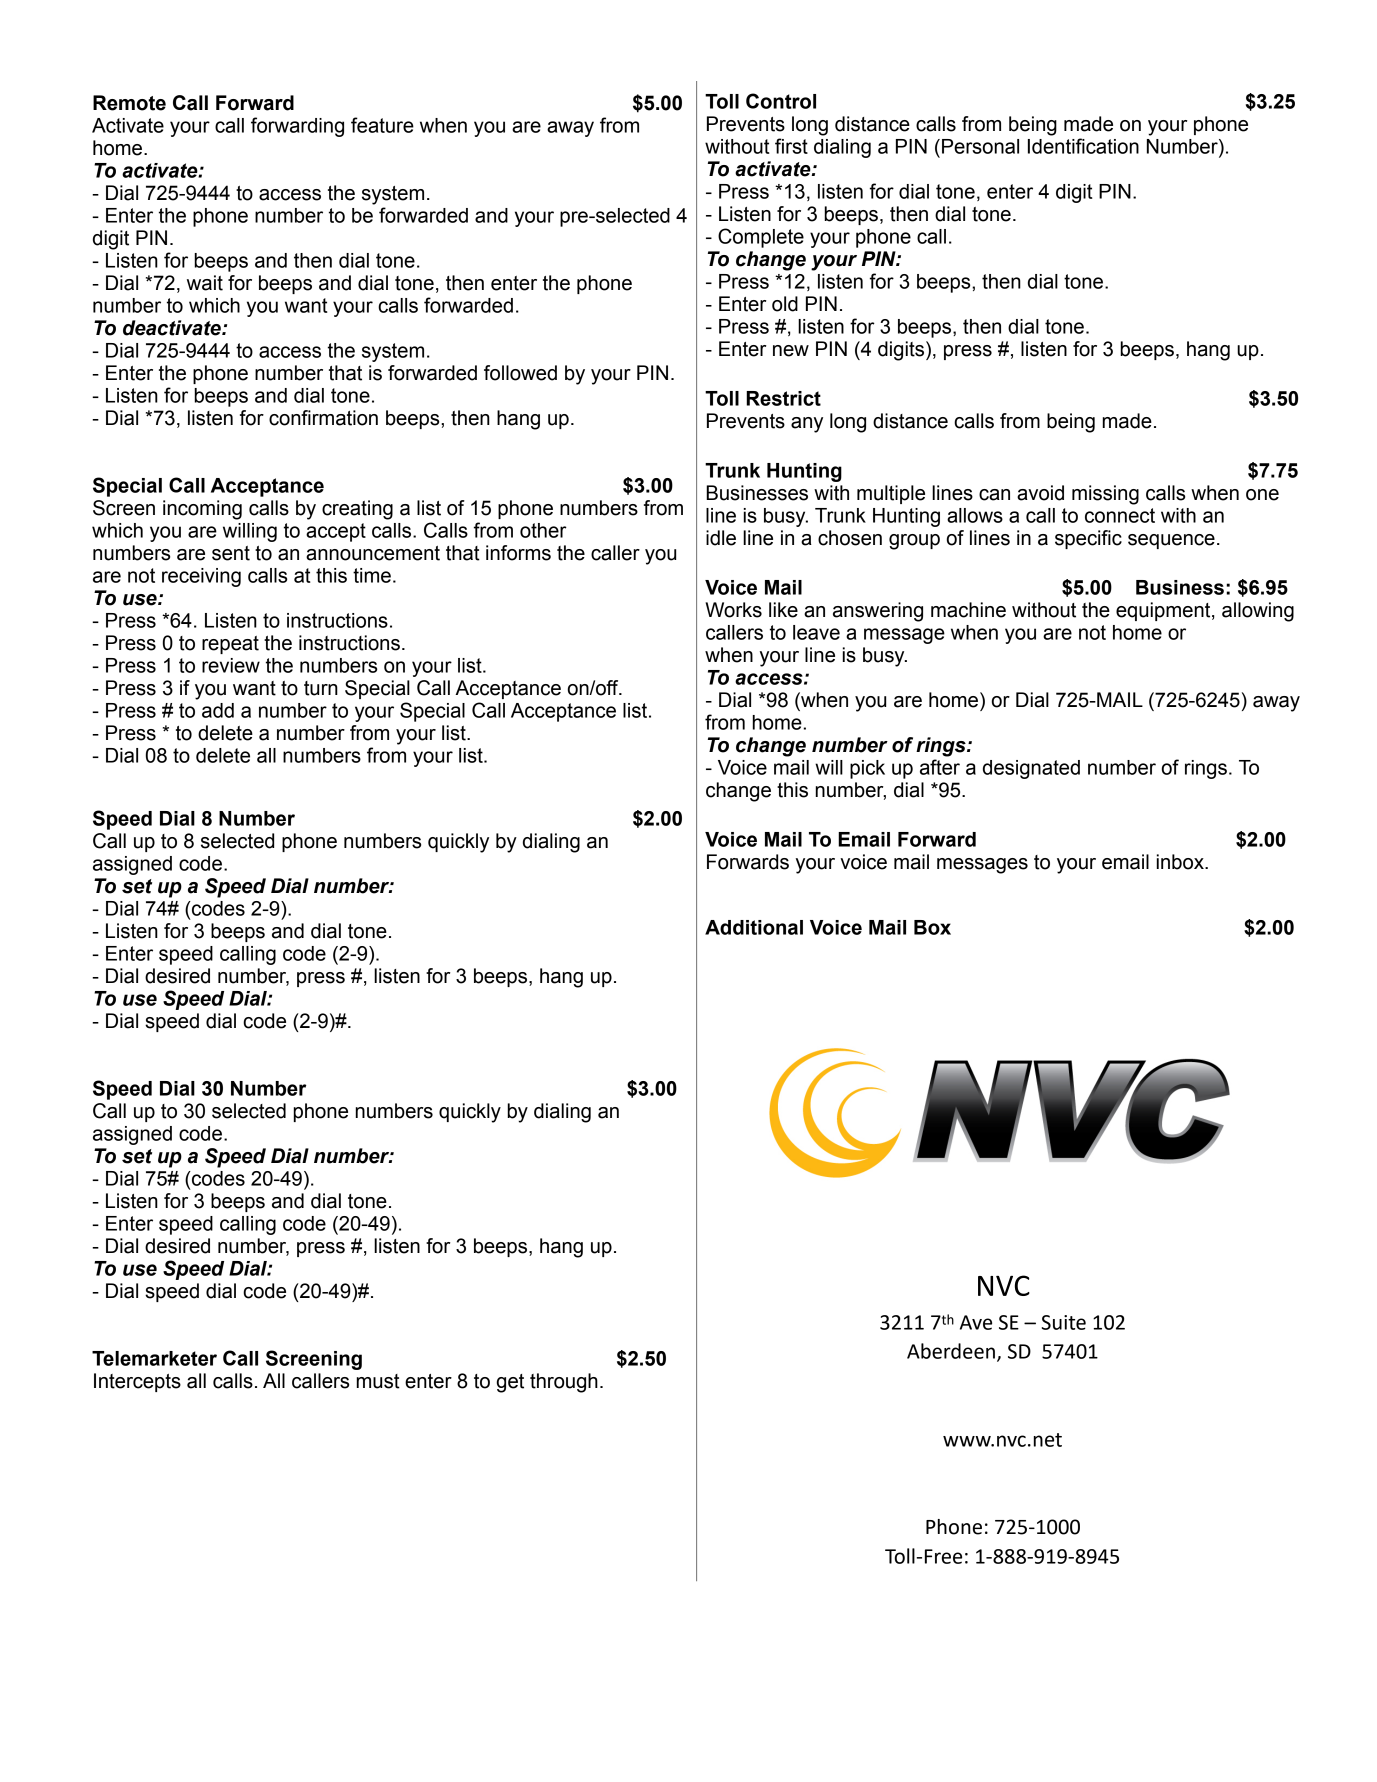 The height and width of the page is (1782, 1377). What do you see at coordinates (321, 688) in the page?
I see `turn` at bounding box center [321, 688].
